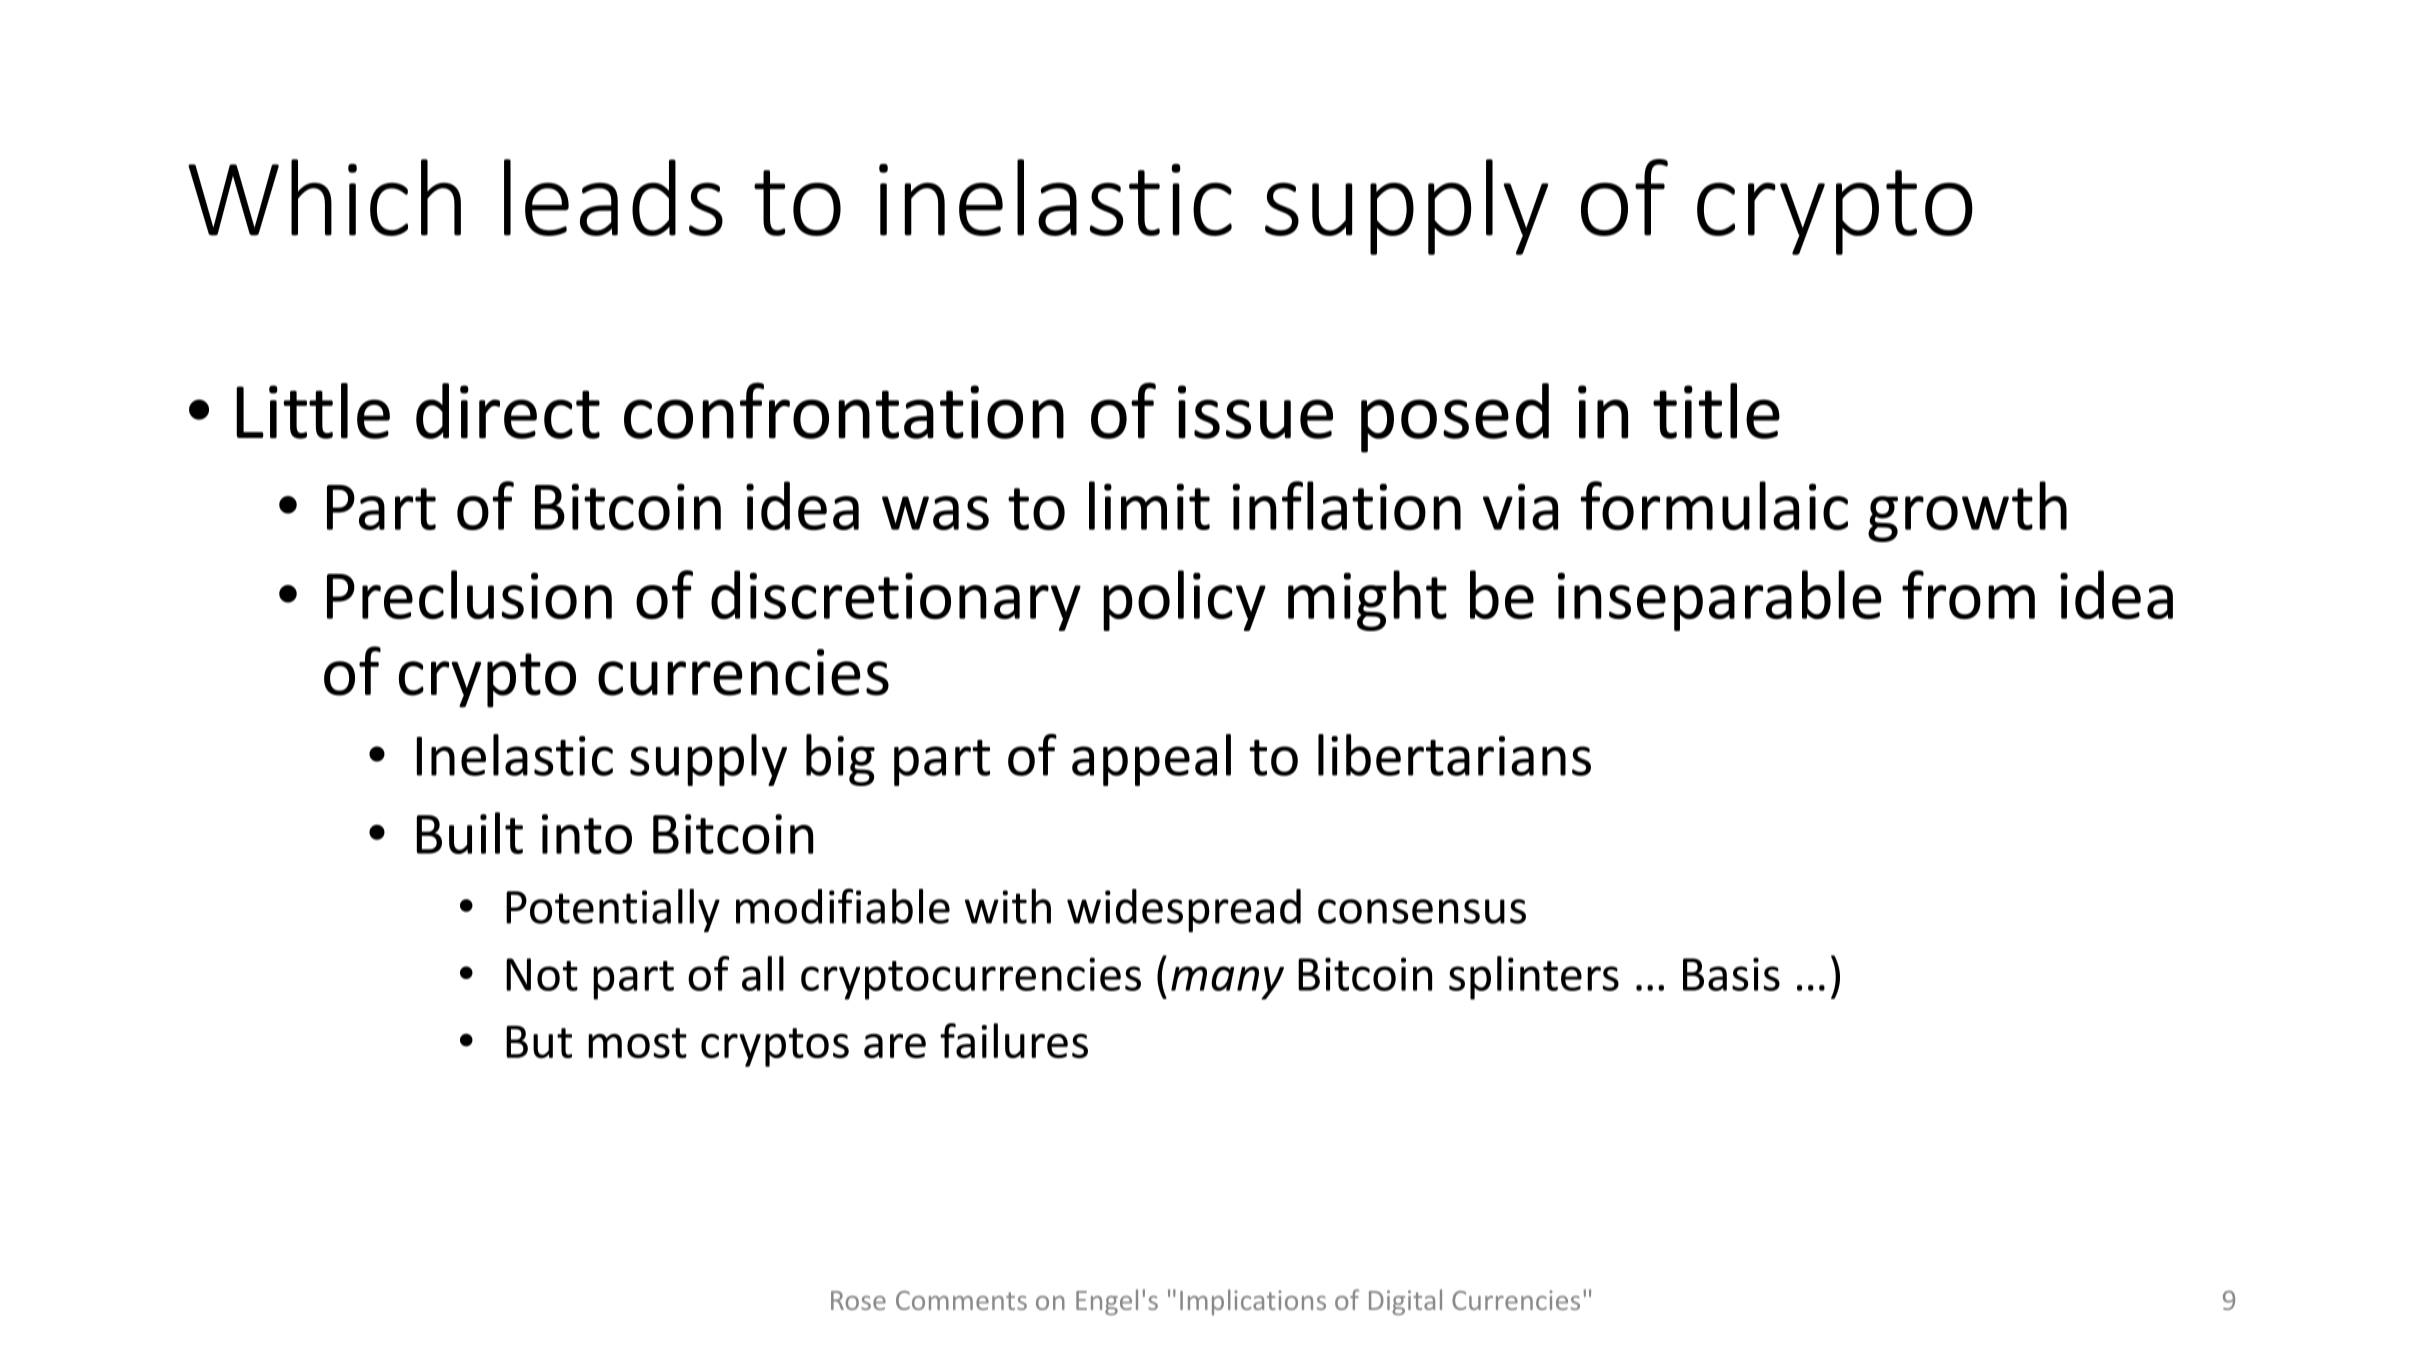 This screenshot has width=2422, height=1363. Describe the element at coordinates (1714, 505) in the screenshot. I see `formulaic` at that location.
